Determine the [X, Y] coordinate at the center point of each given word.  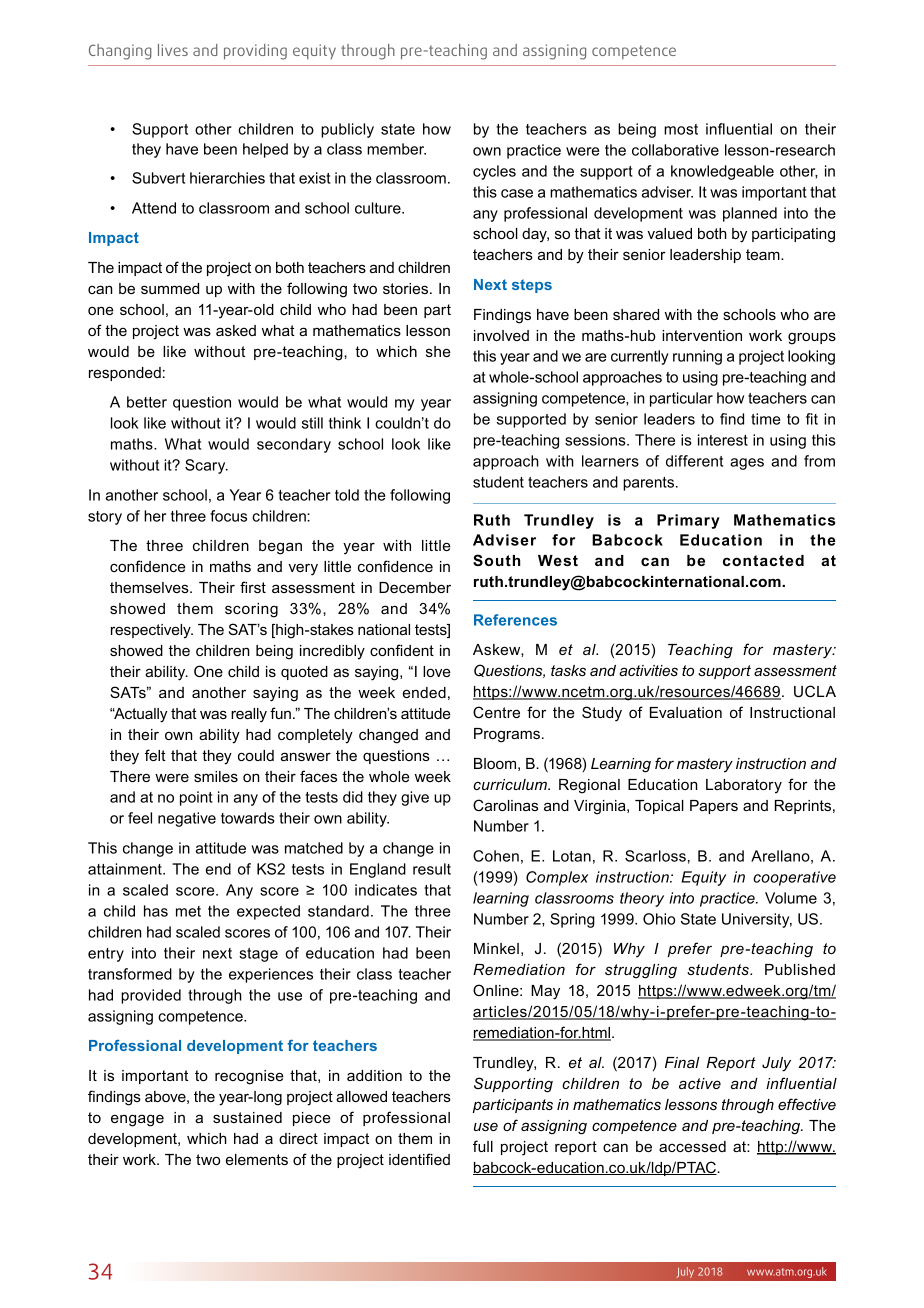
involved [501, 335]
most [681, 129]
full [483, 1146]
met [188, 911]
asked [236, 330]
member [396, 149]
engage [137, 1120]
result [432, 869]
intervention [702, 335]
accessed [692, 1146]
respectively [152, 631]
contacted [763, 560]
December [415, 587]
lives [173, 50]
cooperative [794, 878]
